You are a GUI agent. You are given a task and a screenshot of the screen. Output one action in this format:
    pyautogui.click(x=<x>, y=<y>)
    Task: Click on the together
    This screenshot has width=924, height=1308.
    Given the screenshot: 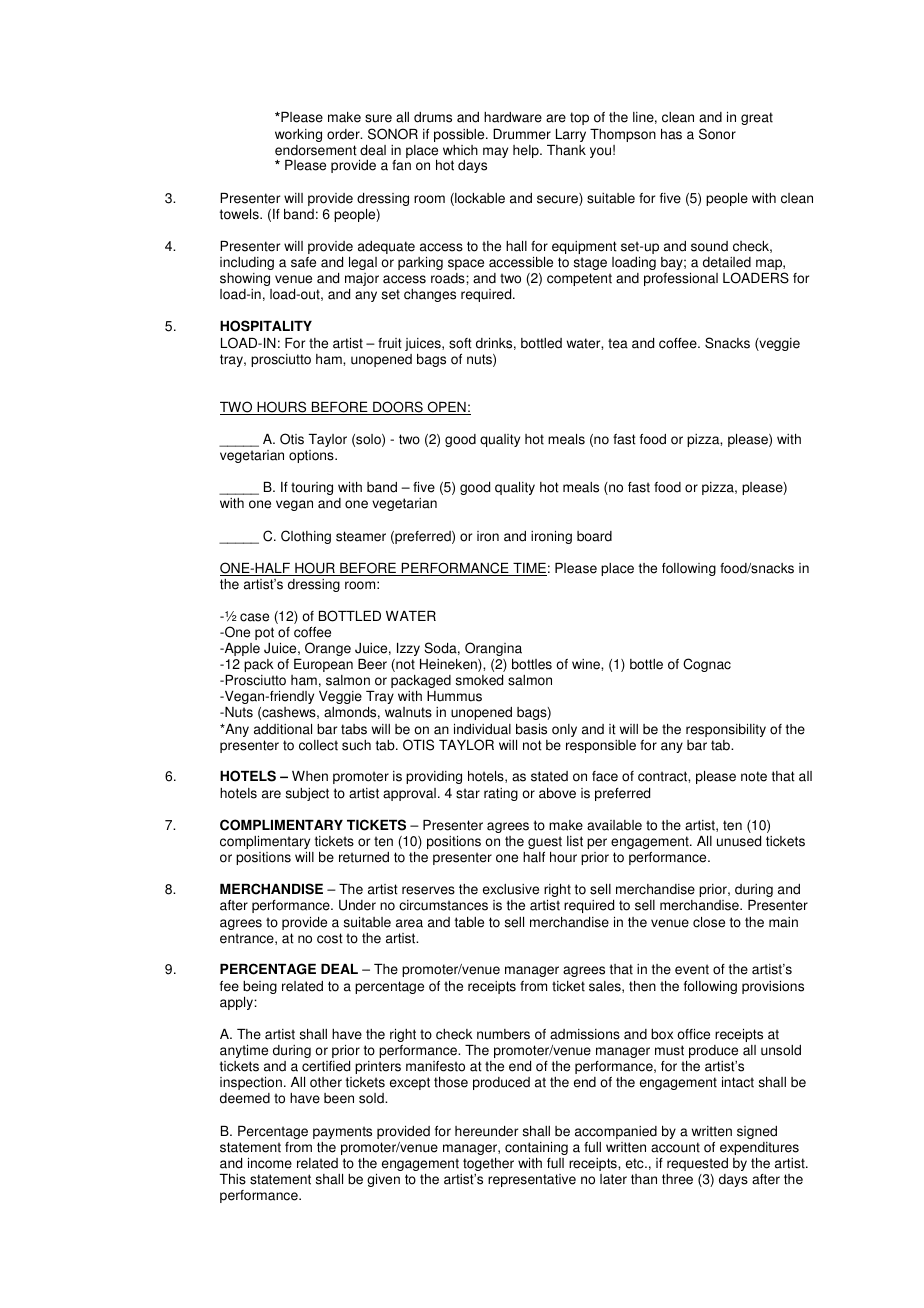 What is the action you would take?
    pyautogui.click(x=488, y=1164)
